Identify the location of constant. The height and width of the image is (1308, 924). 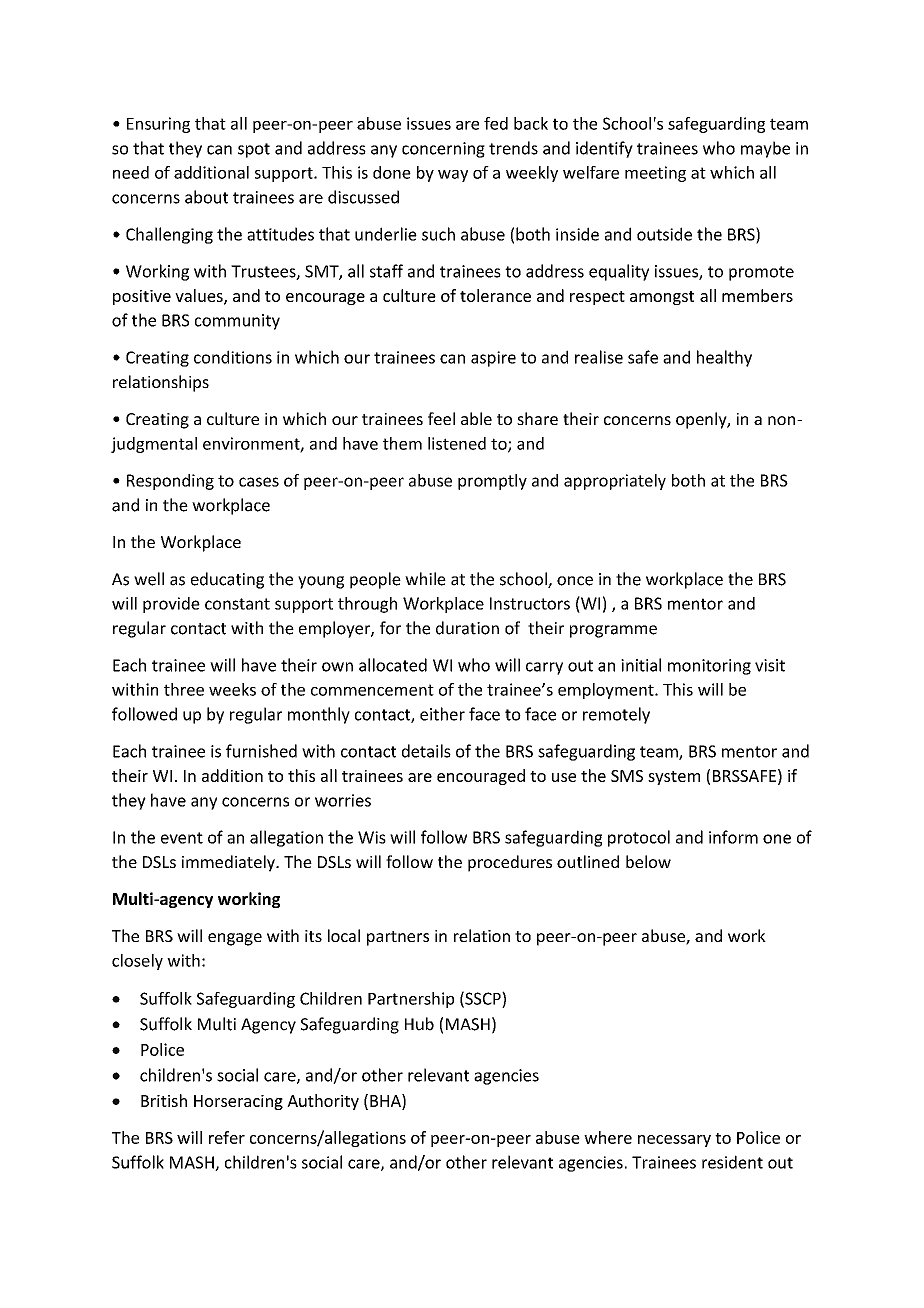
(237, 604).
